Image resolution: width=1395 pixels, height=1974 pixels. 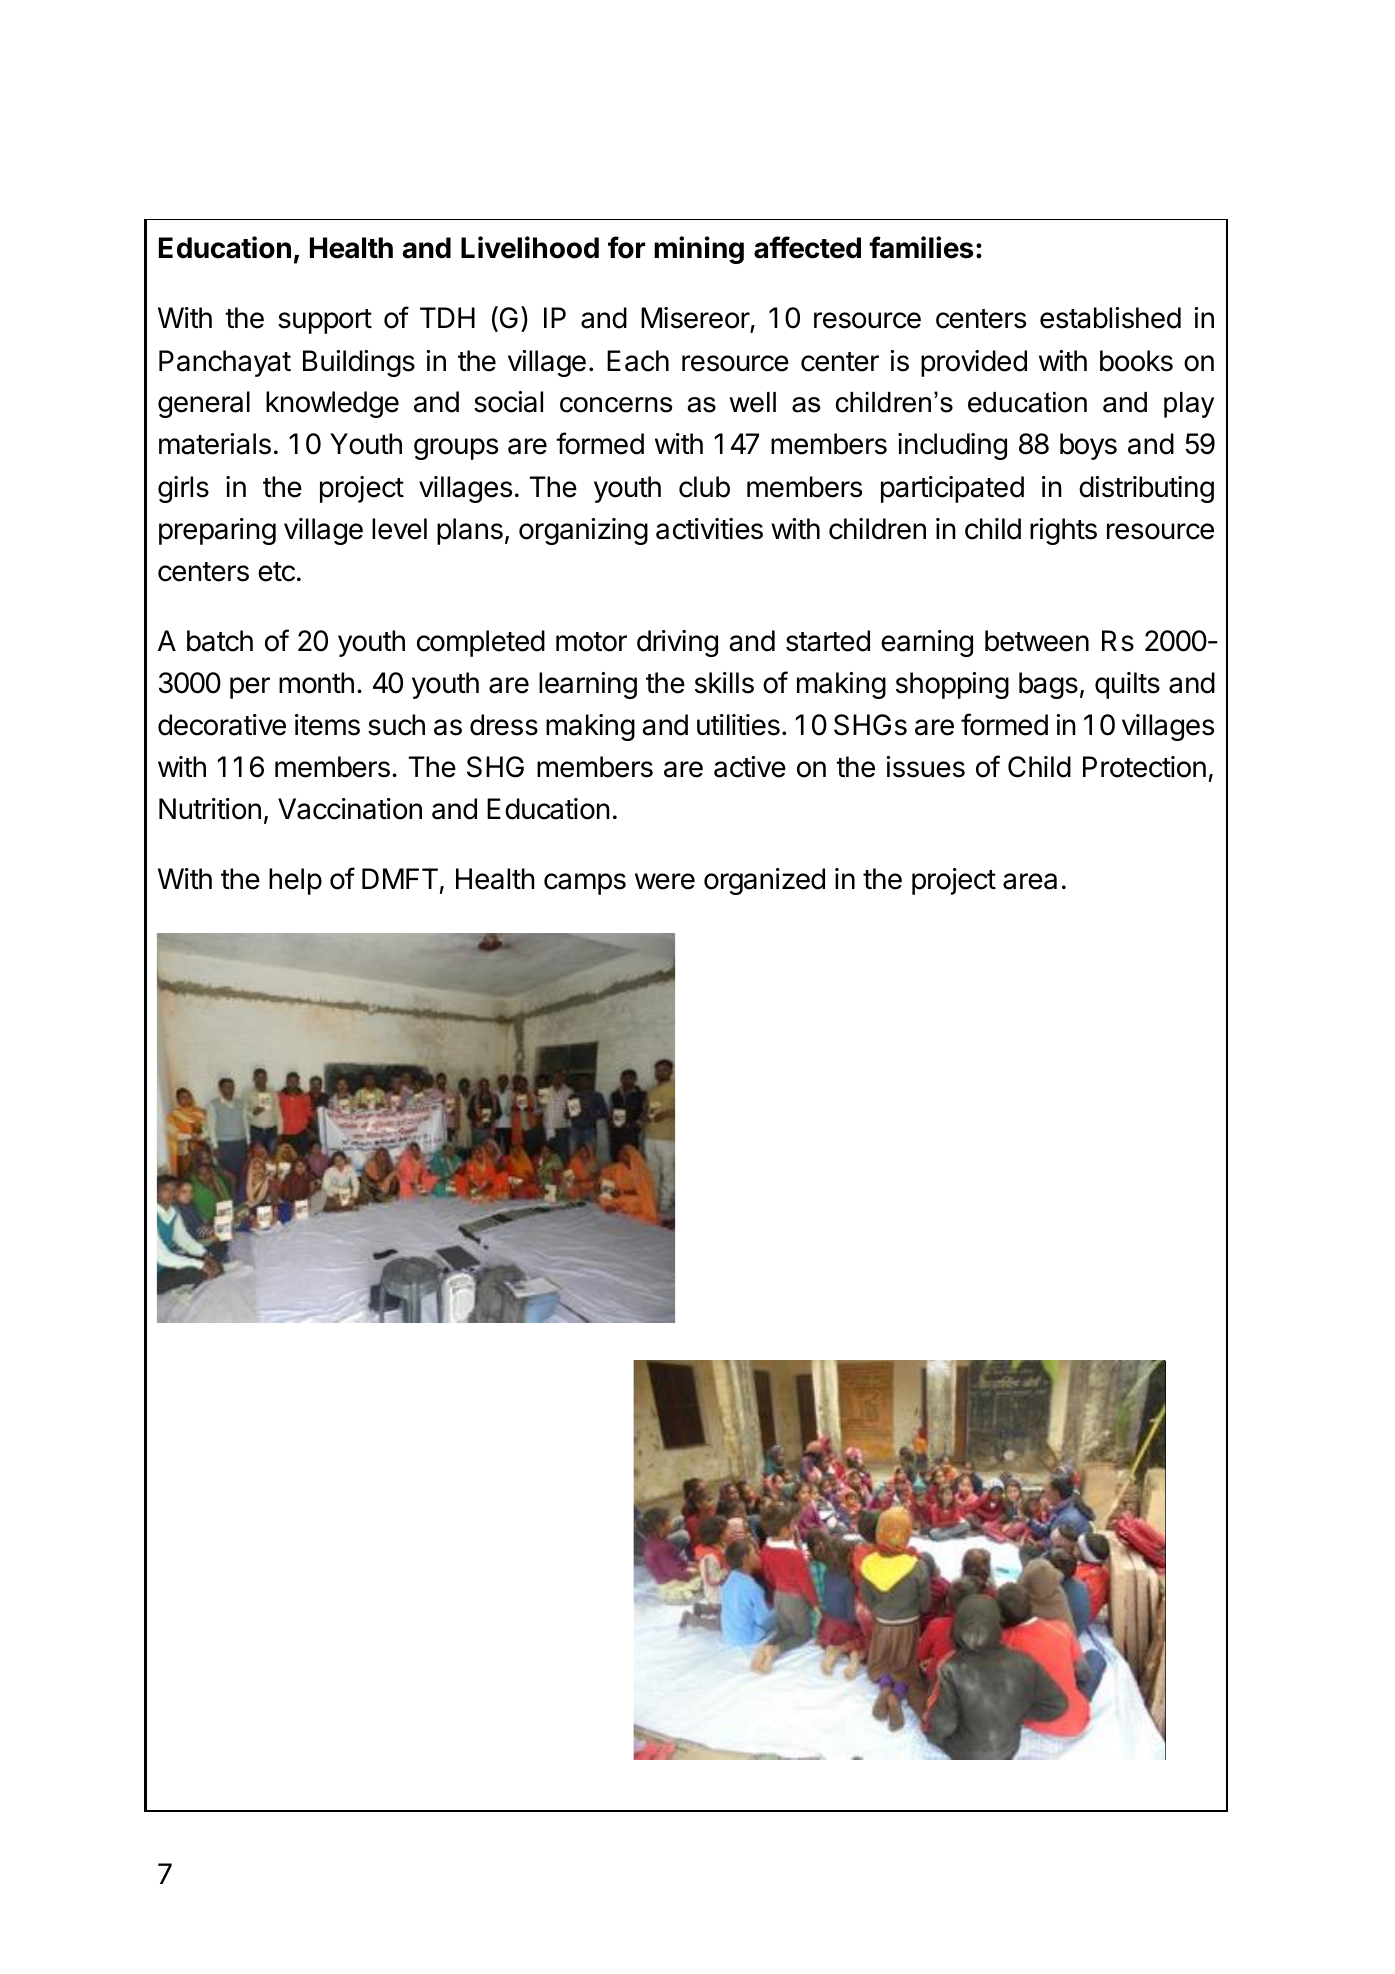 I want to click on items, so click(x=327, y=725).
